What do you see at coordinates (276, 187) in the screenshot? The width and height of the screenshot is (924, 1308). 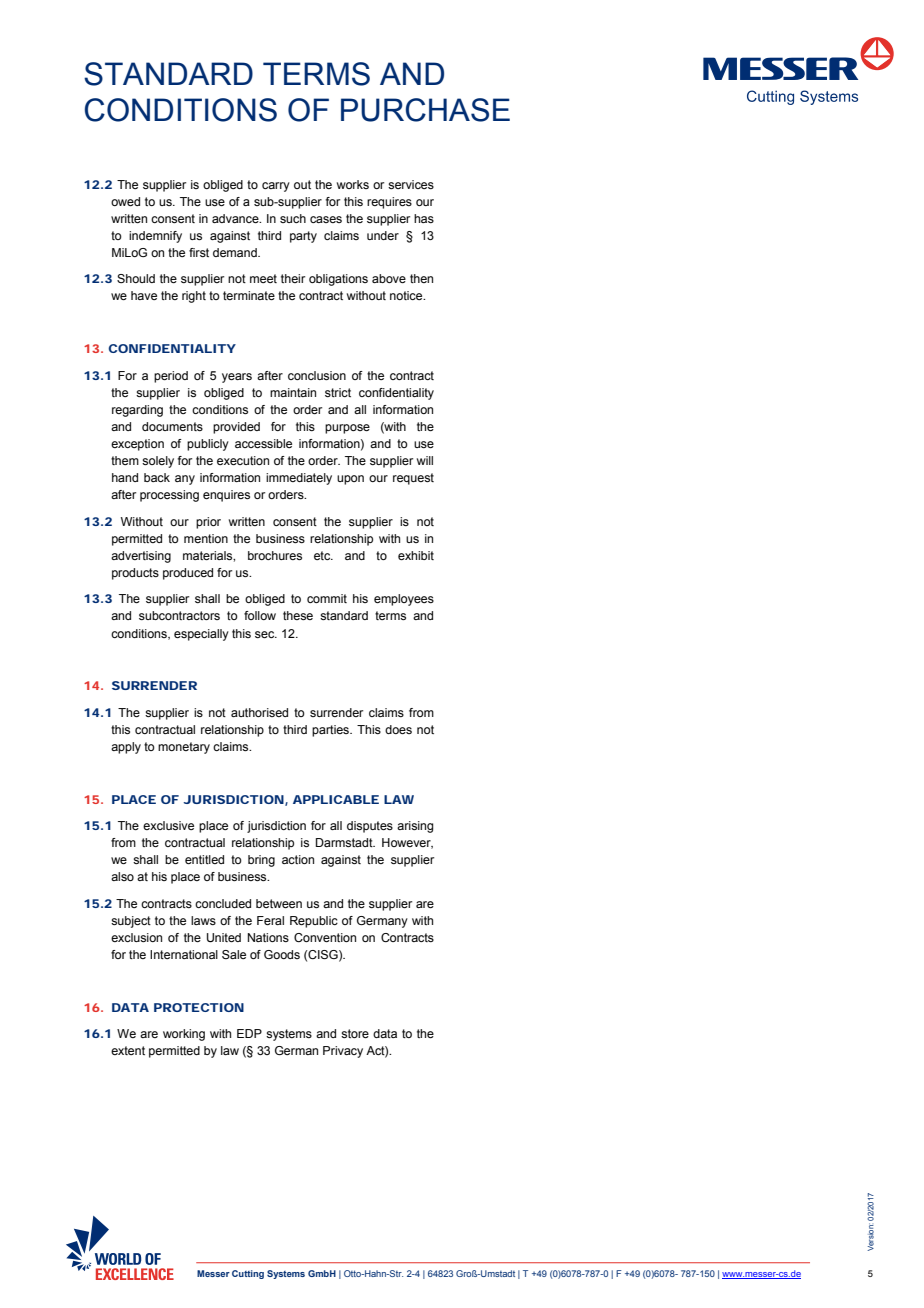 I see `carry` at bounding box center [276, 187].
